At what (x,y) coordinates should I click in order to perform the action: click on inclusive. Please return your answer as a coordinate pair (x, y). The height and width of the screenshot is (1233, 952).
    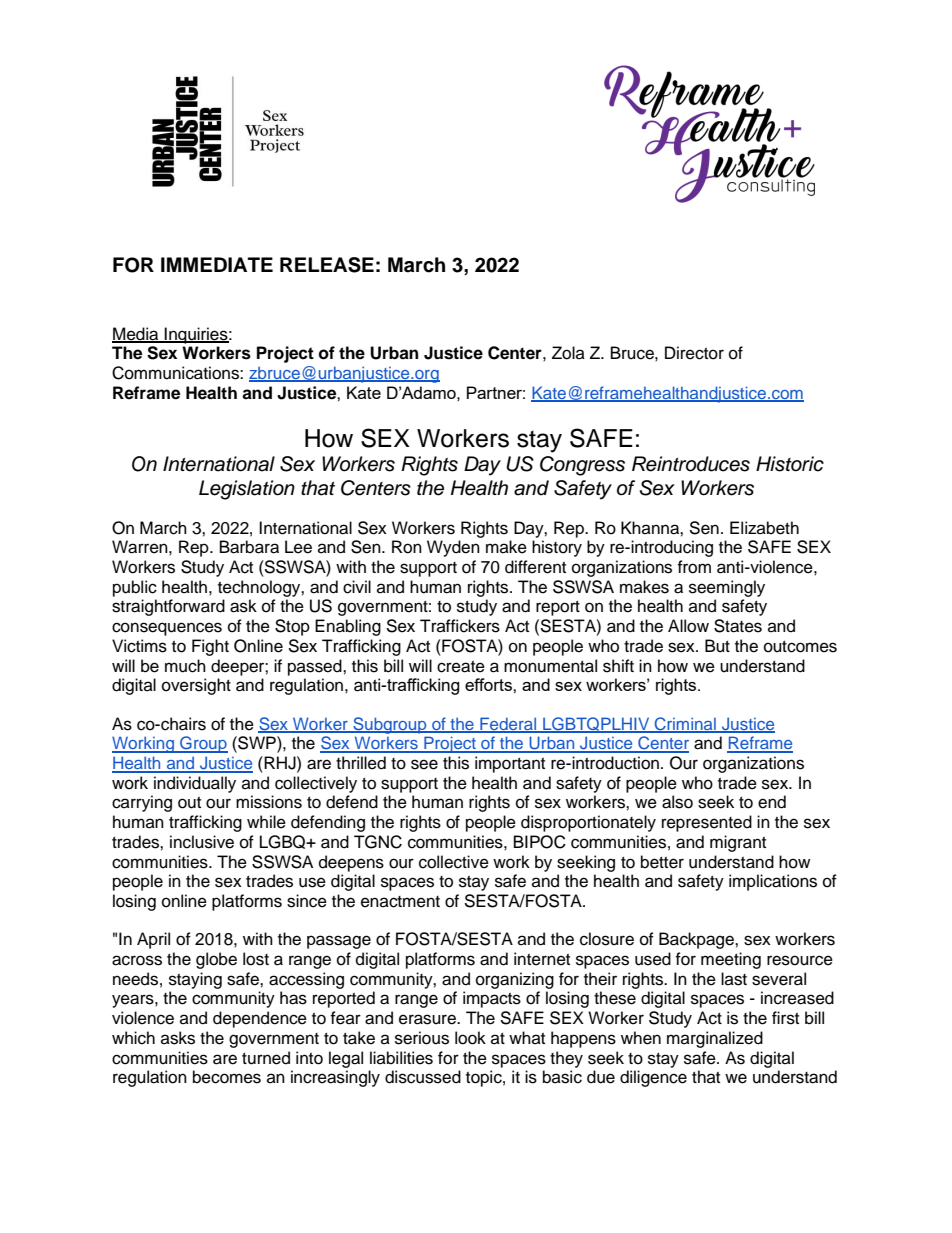
    Looking at the image, I should click on (202, 842).
